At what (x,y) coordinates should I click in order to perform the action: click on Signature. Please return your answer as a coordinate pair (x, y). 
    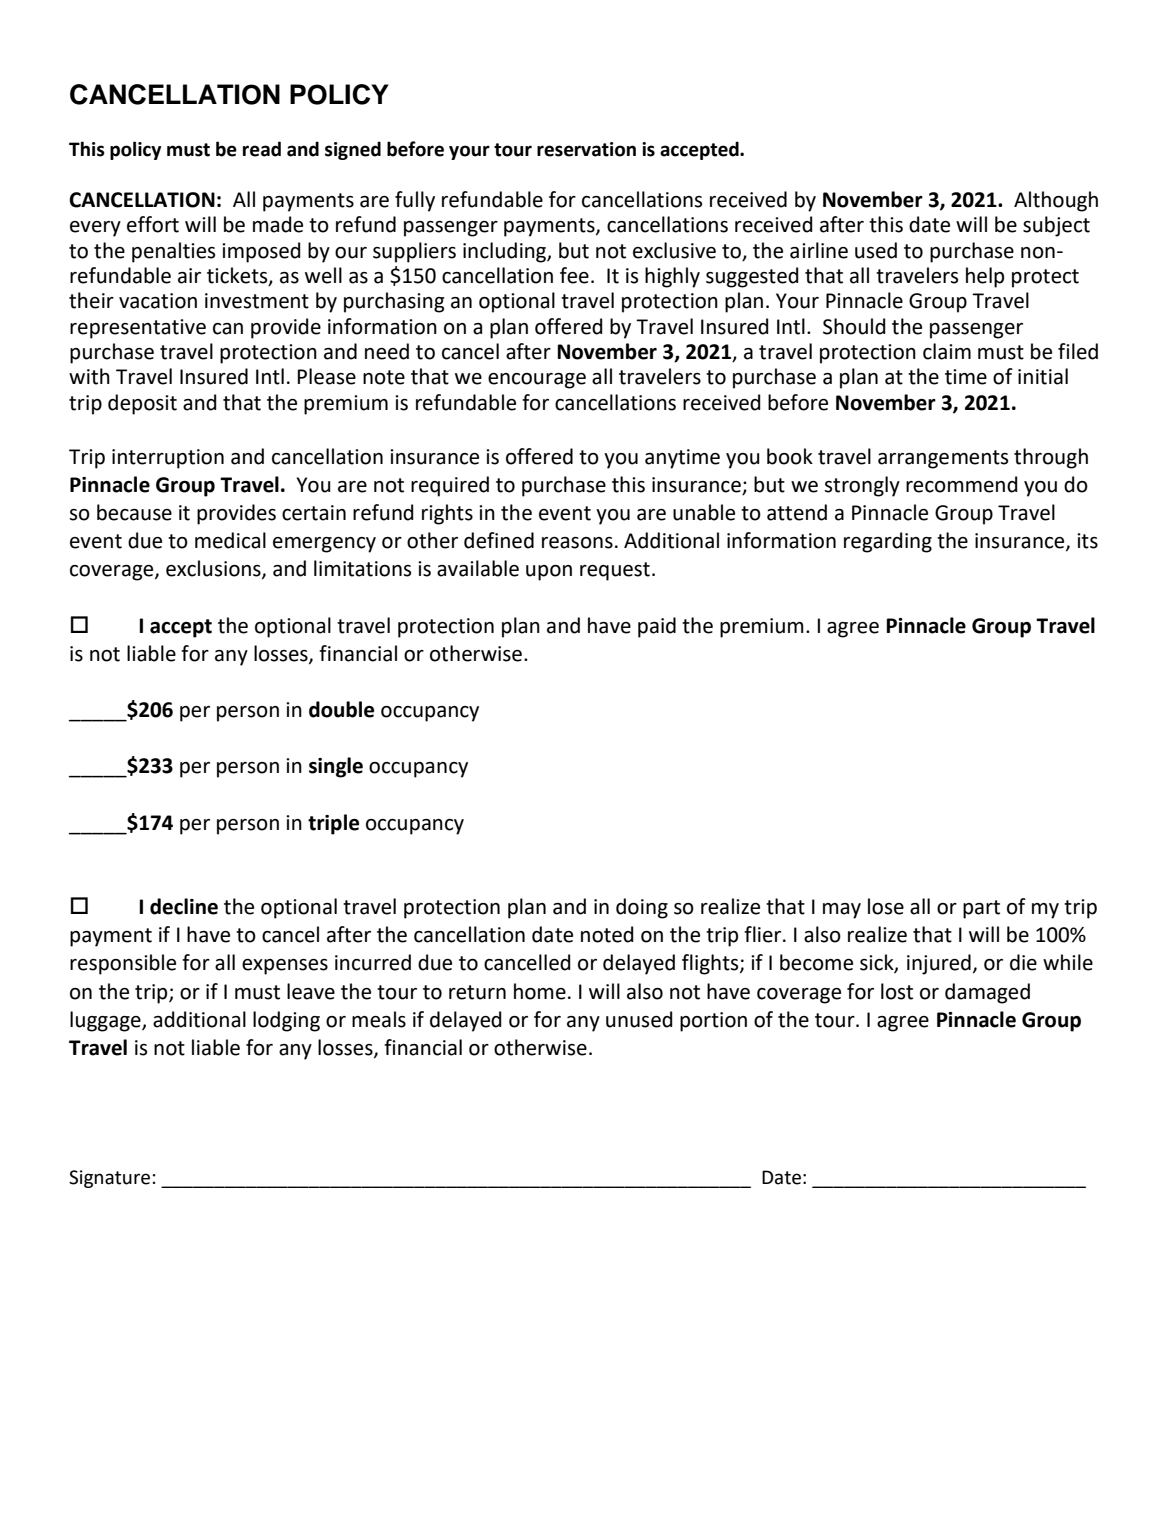
    Looking at the image, I should click on (109, 1179).
